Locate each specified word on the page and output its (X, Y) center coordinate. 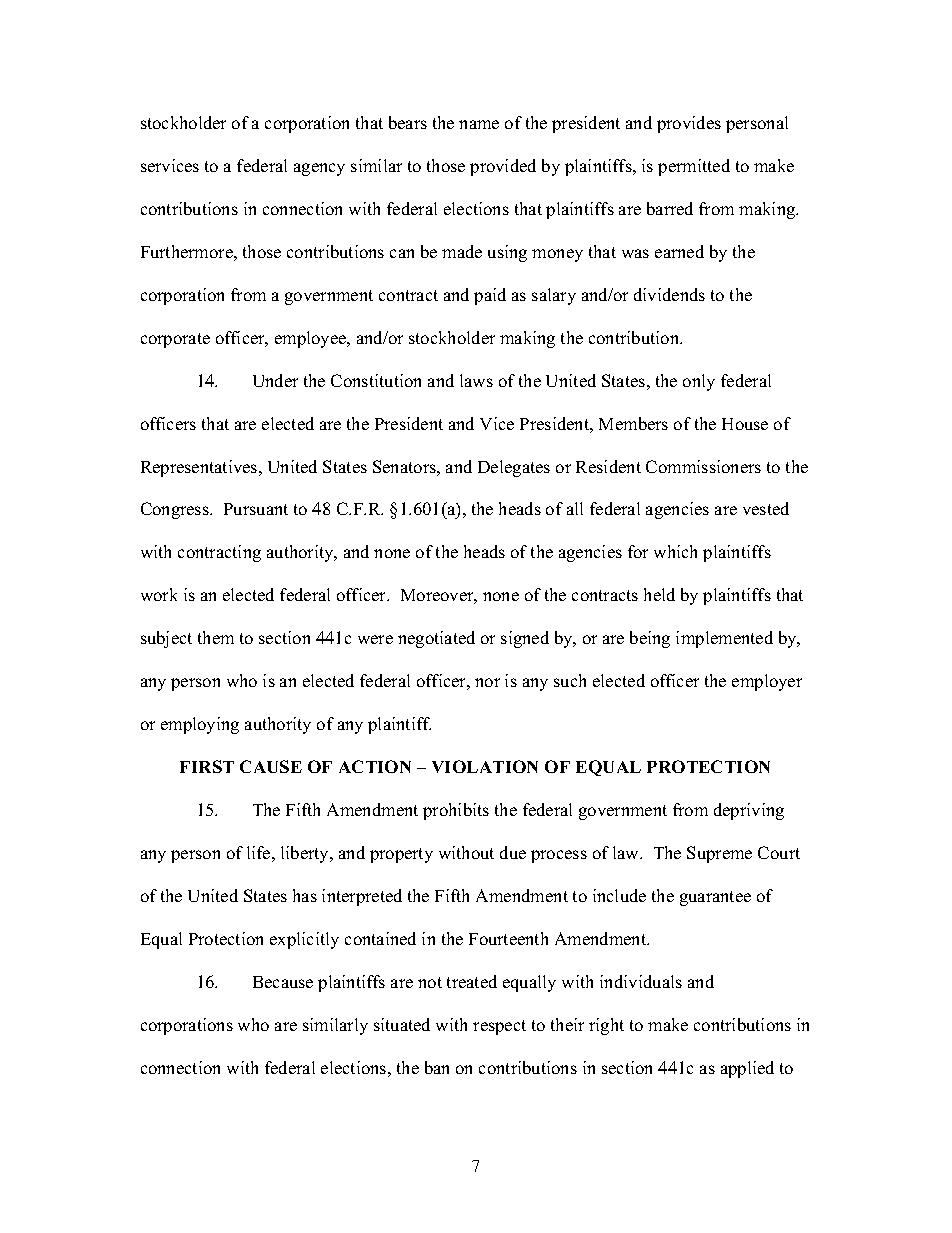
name (479, 124)
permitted (694, 167)
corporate (175, 340)
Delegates (514, 468)
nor (487, 682)
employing (200, 725)
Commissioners (703, 466)
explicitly (304, 940)
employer (767, 682)
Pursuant (256, 509)
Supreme (719, 854)
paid (490, 296)
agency (319, 169)
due (513, 852)
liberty (306, 854)
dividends (669, 294)
